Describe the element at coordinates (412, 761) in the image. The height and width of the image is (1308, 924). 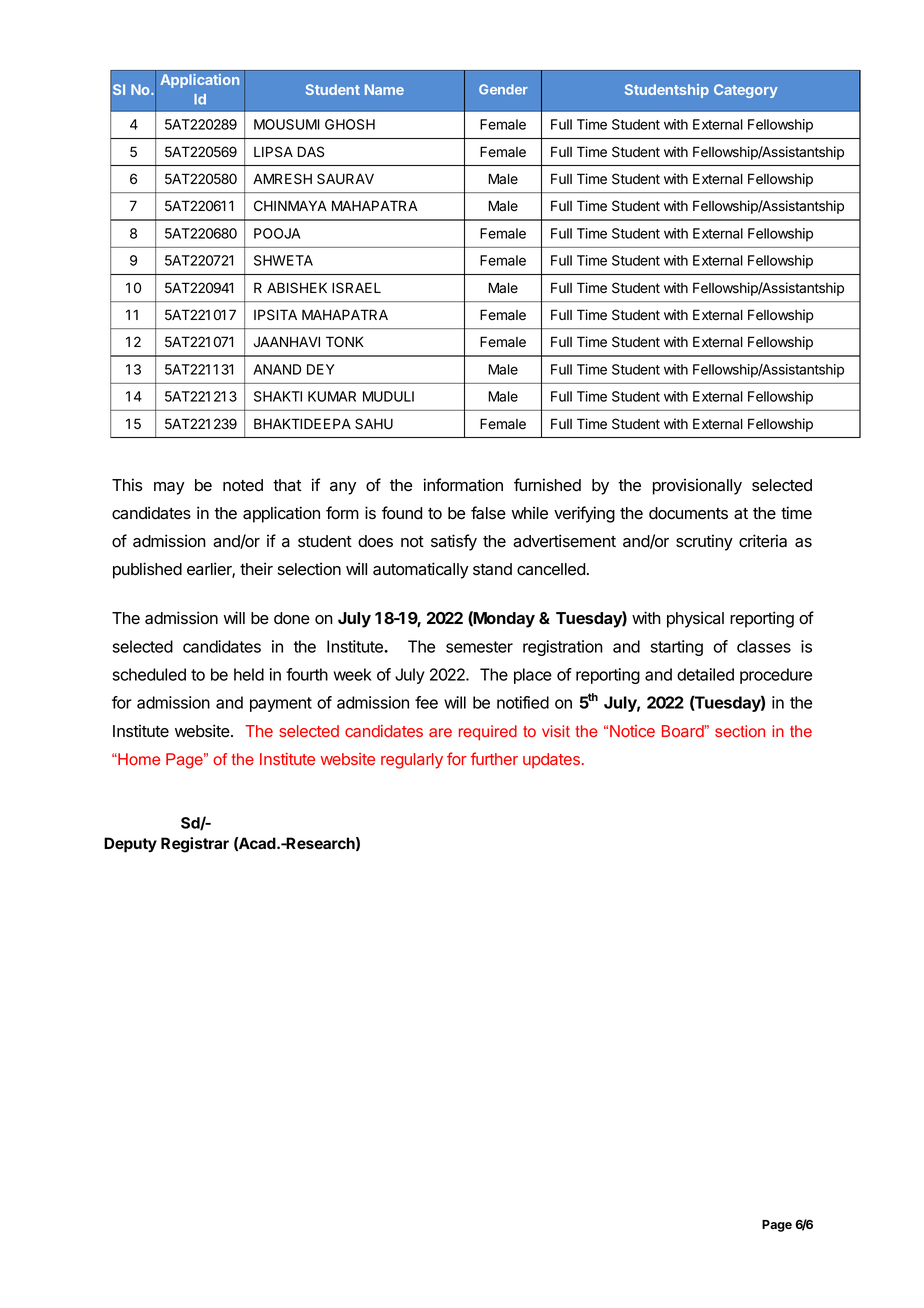
I see `regularly` at that location.
